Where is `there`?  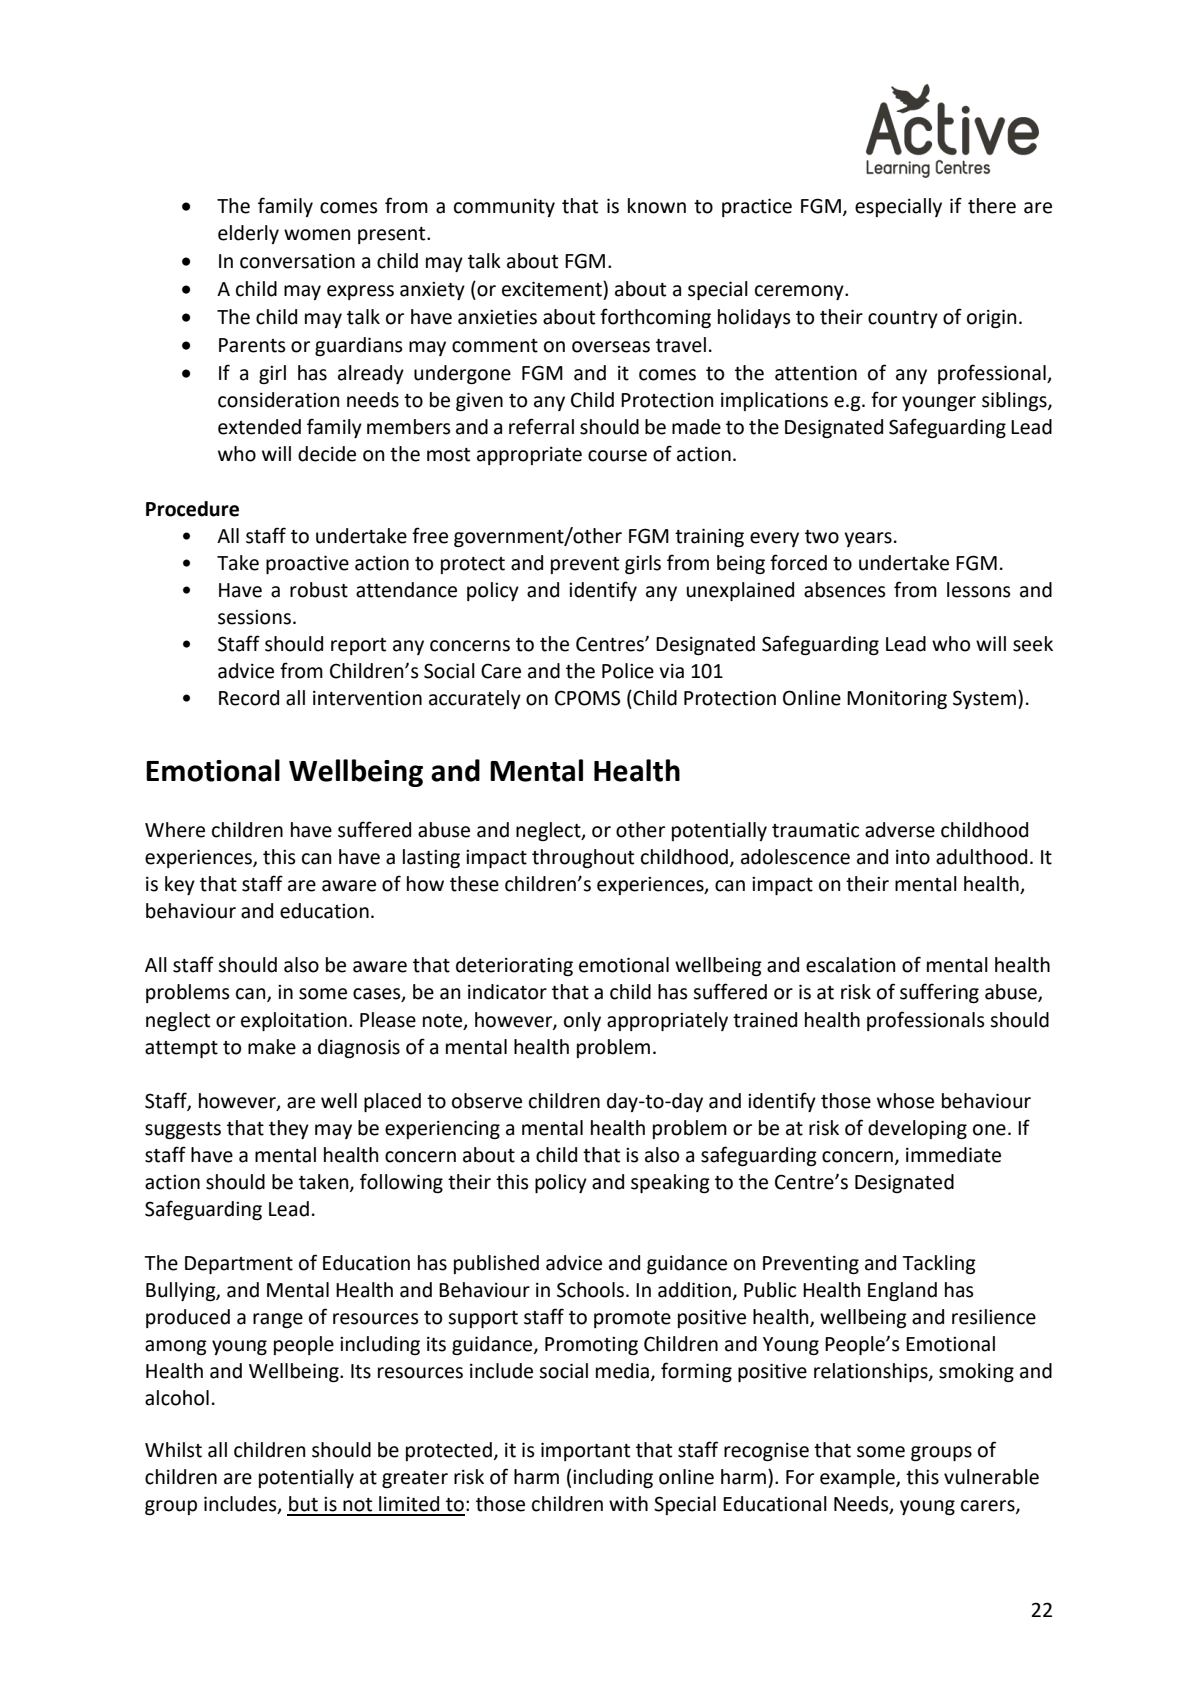 there is located at coordinates (992, 206).
